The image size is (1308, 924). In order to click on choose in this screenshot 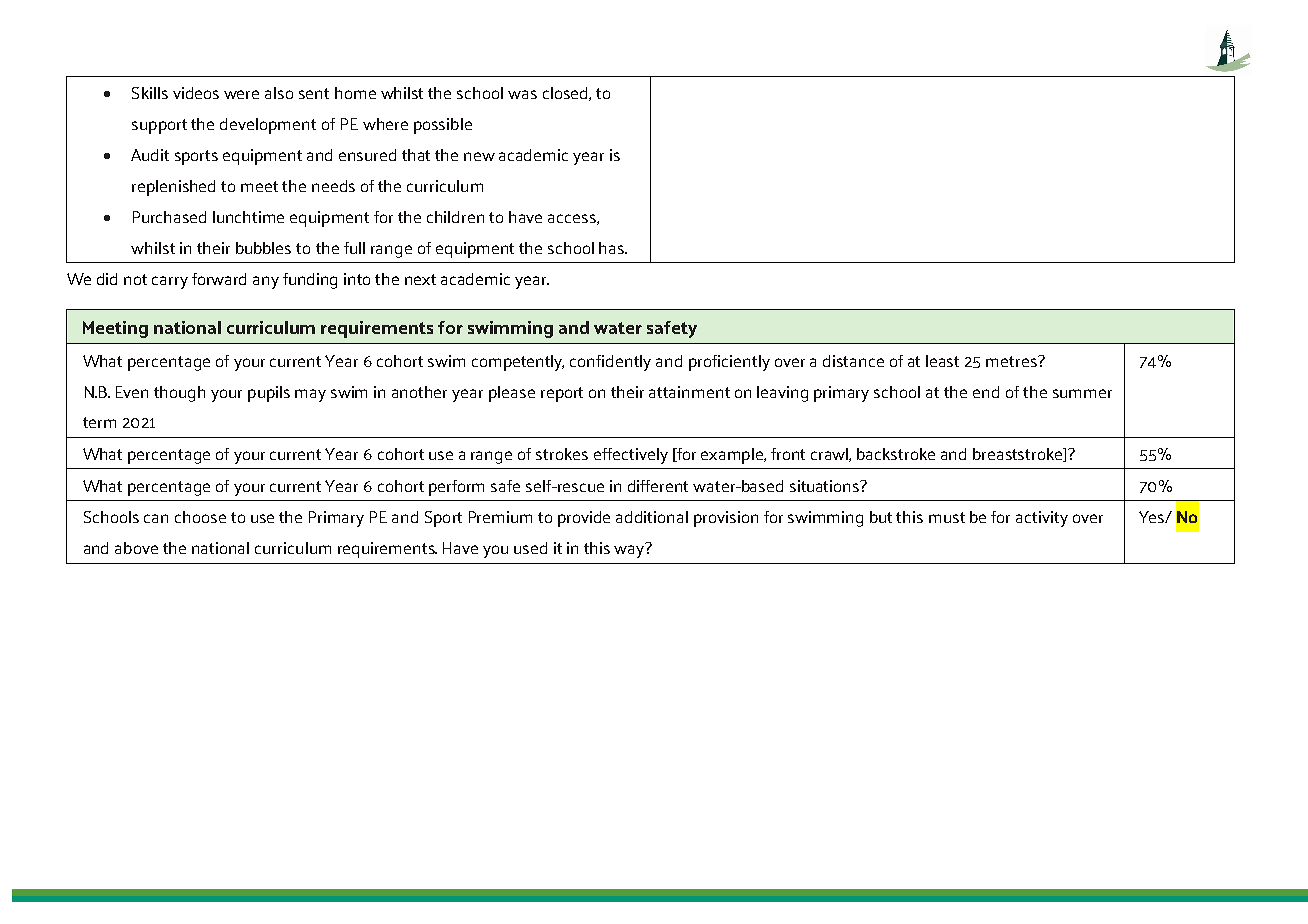, I will do `click(200, 517)`.
